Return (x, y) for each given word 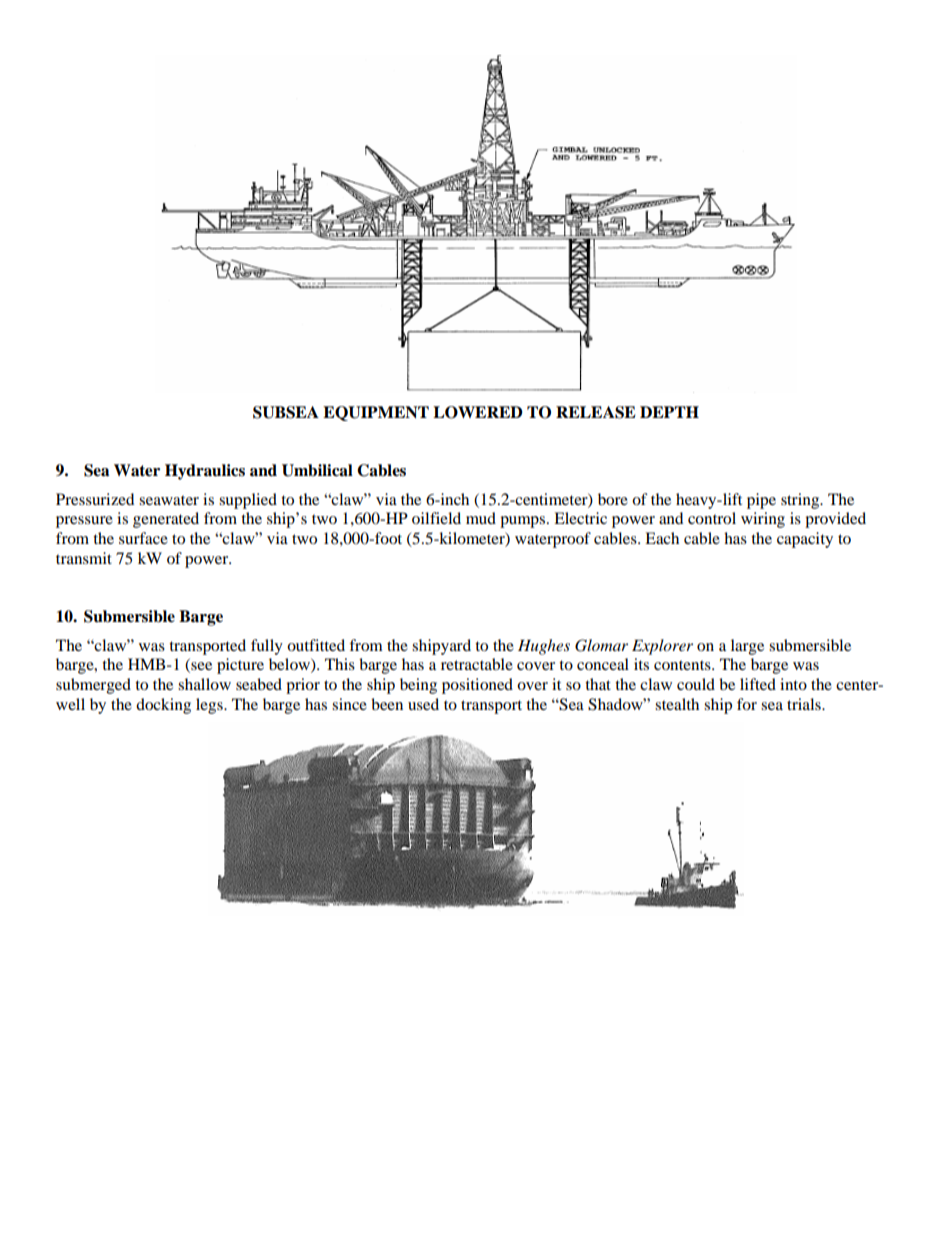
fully (267, 647)
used (423, 704)
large (747, 647)
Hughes (544, 647)
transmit (84, 558)
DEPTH (669, 412)
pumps (524, 522)
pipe (761, 501)
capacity (805, 540)
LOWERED (478, 412)
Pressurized (95, 499)
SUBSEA (286, 412)
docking (163, 706)
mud (481, 518)
